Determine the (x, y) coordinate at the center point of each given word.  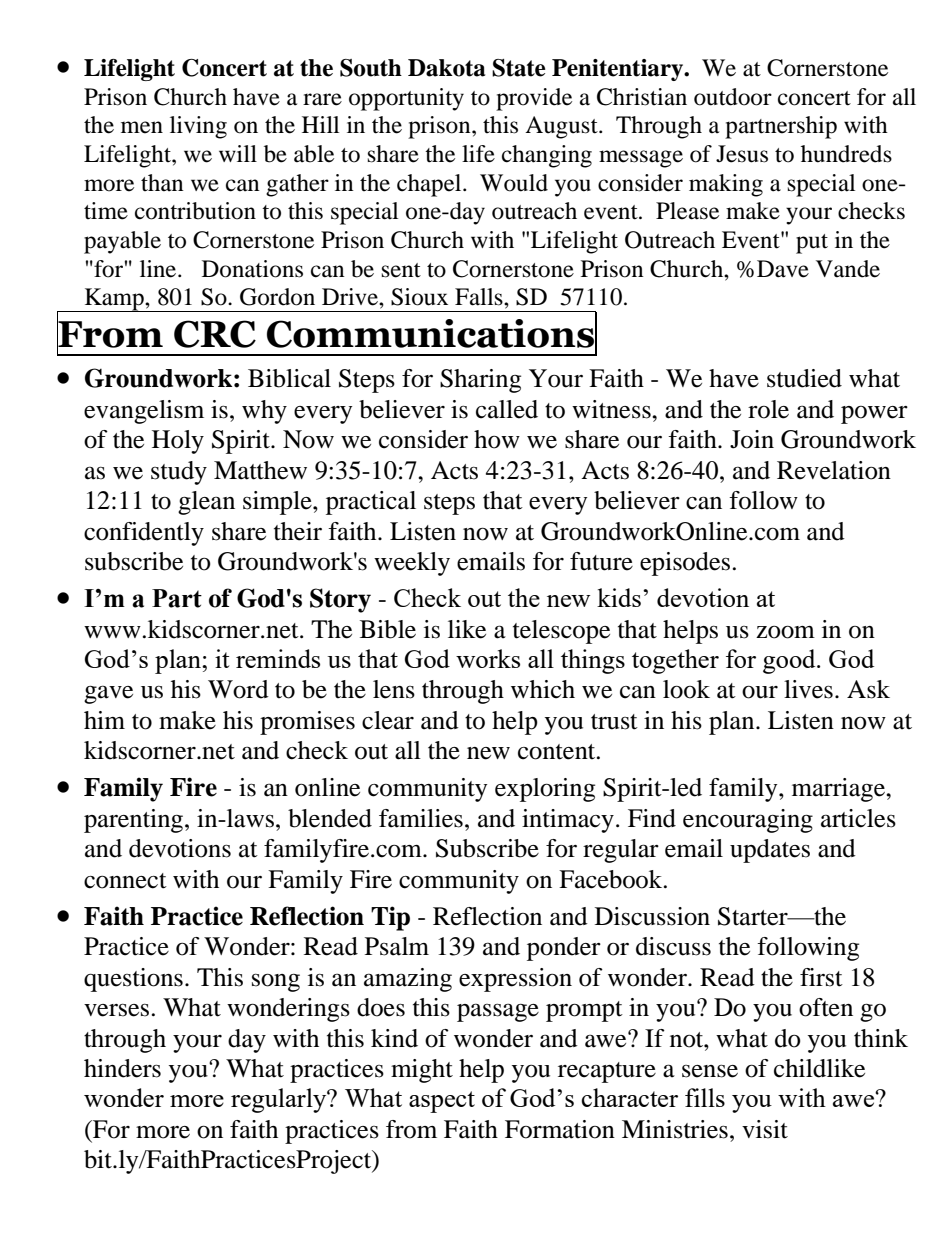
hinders (122, 1068)
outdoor (733, 97)
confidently (144, 534)
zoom (785, 632)
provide (534, 99)
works (488, 658)
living (198, 127)
